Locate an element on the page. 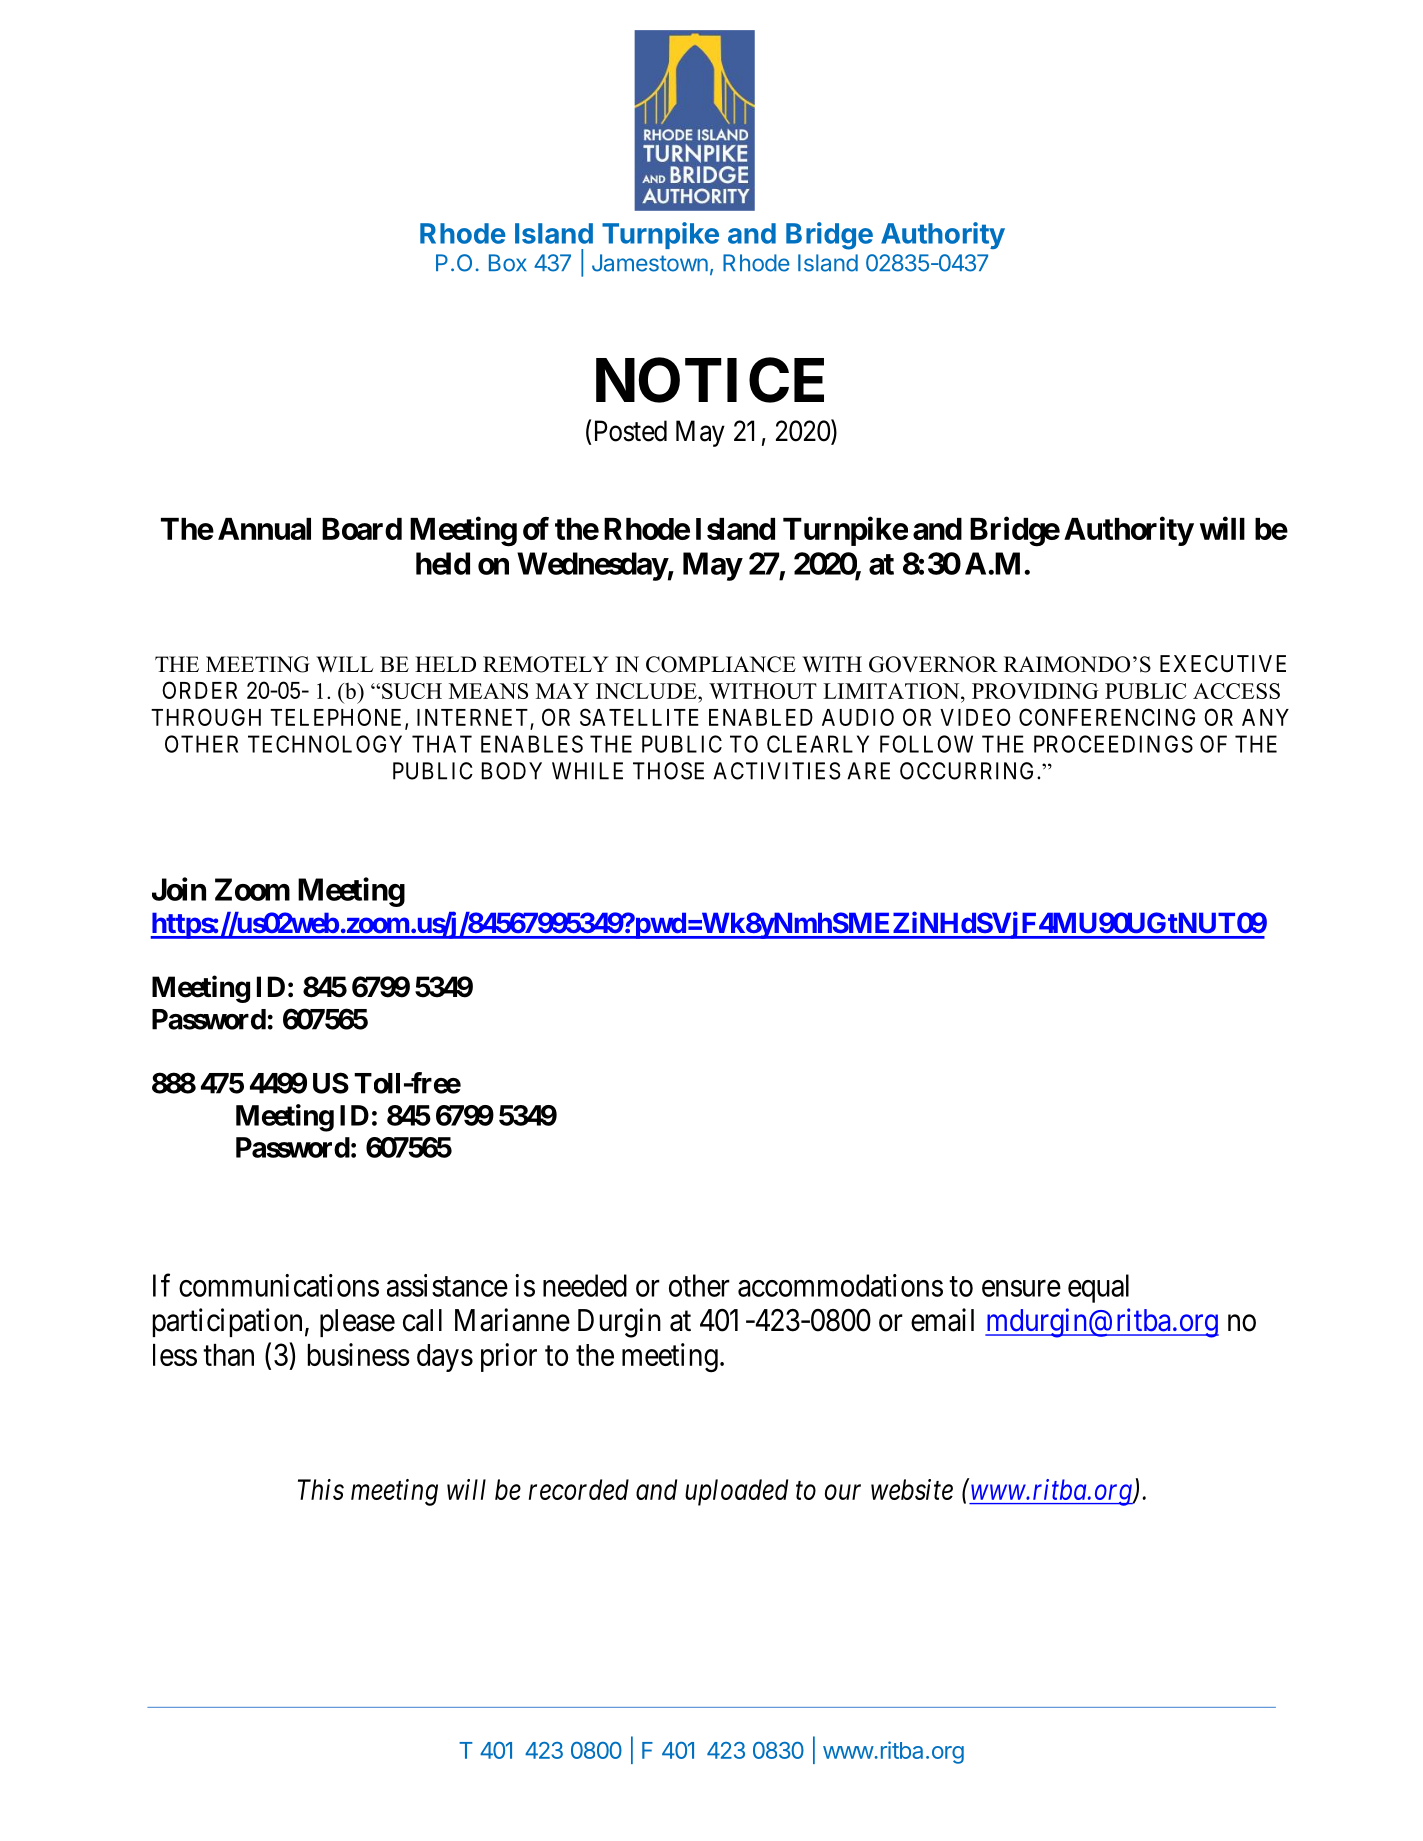  TELEPHONE is located at coordinates (338, 718).
